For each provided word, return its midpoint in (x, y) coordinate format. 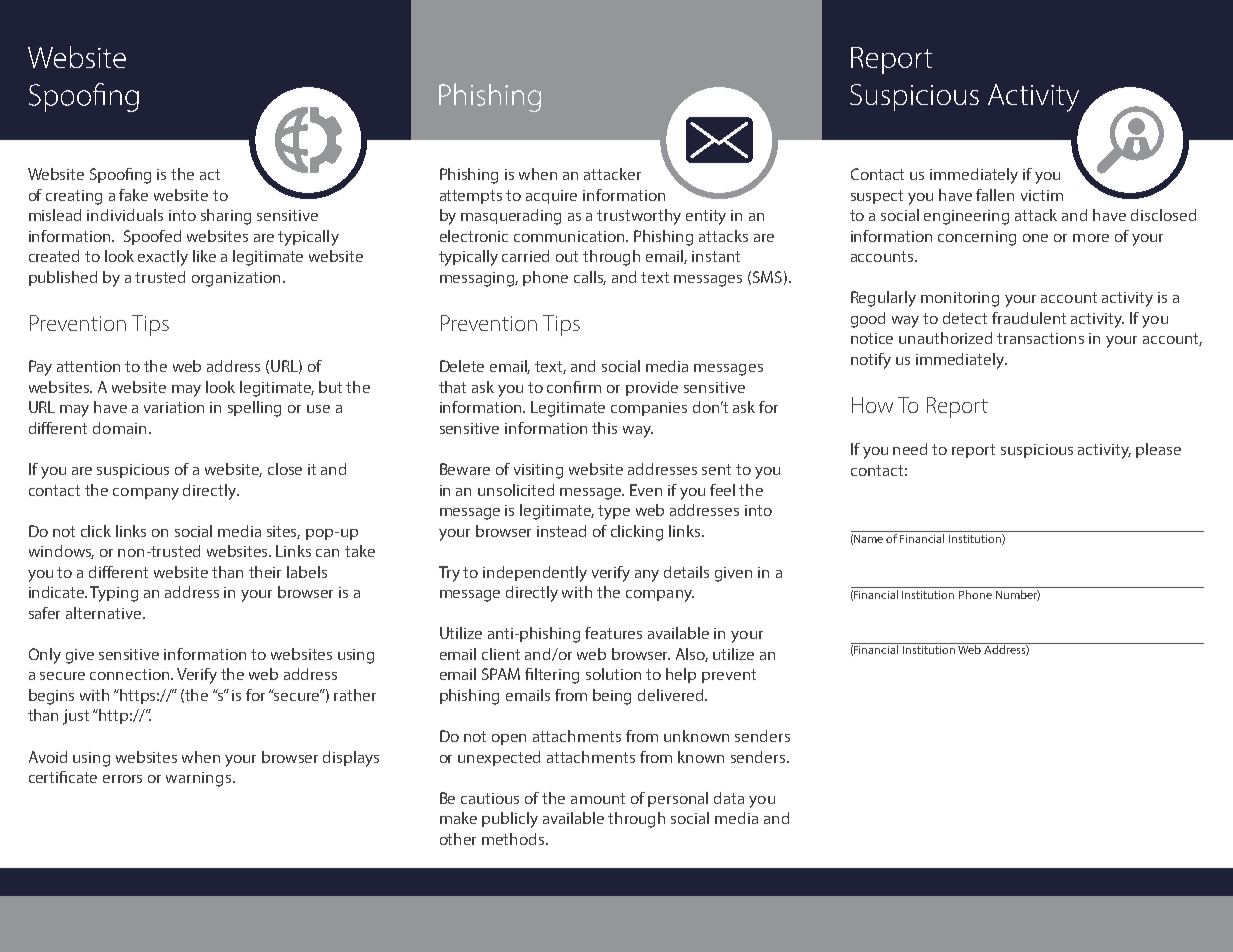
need (910, 449)
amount (598, 798)
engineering (966, 217)
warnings (200, 779)
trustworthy (639, 217)
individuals (125, 215)
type (614, 512)
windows (61, 552)
